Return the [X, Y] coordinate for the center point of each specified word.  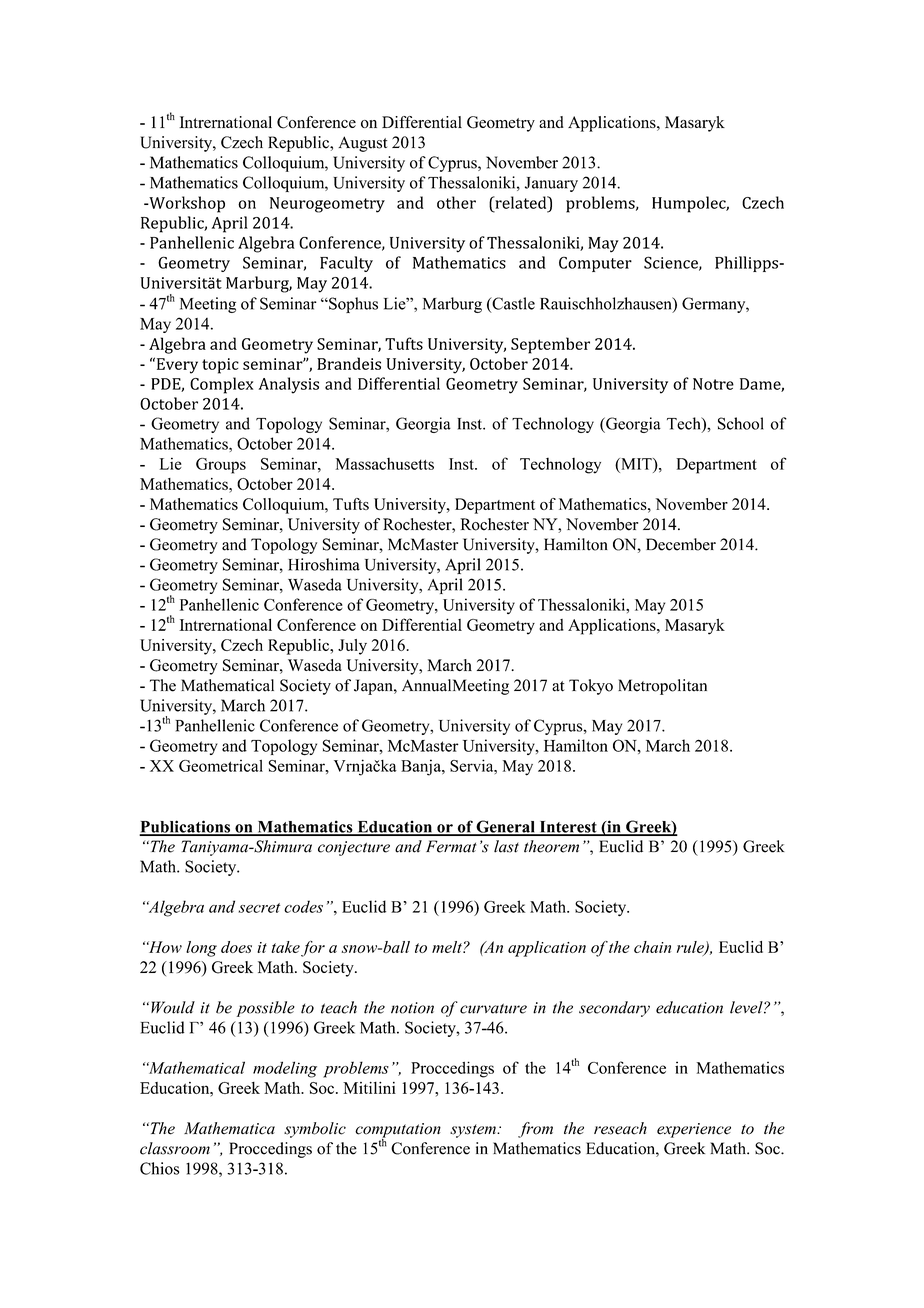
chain [652, 947]
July [352, 647]
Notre [713, 384]
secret [259, 908]
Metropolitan [662, 687]
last [506, 846]
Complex [221, 385]
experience [694, 1130]
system [474, 1131]
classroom [175, 1148]
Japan [374, 687]
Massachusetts [385, 464]
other [456, 202]
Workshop [186, 204]
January [551, 184]
